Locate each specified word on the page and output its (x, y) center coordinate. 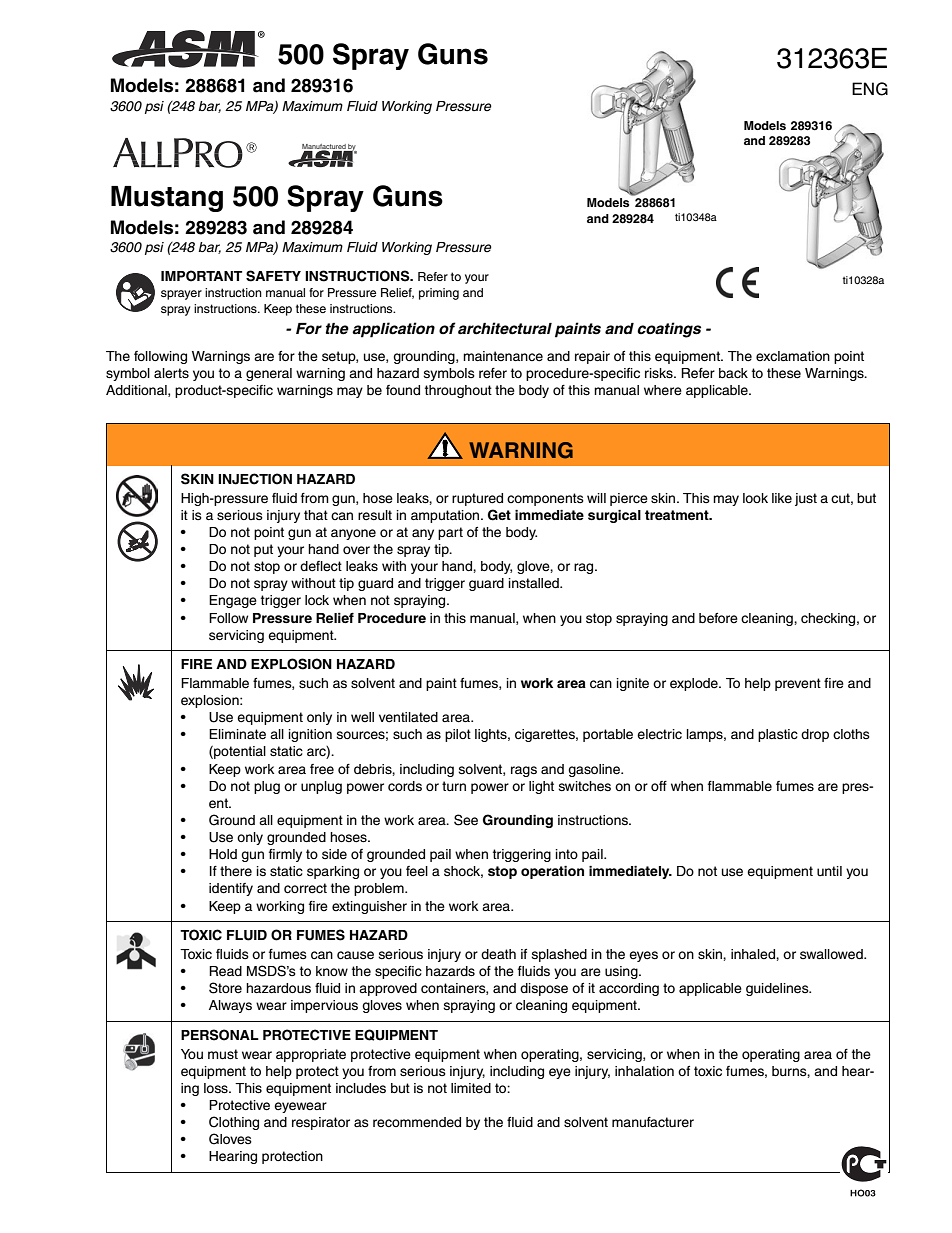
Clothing (234, 1123)
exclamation (793, 356)
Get (499, 515)
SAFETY (273, 276)
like (782, 498)
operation (552, 872)
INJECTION (255, 479)
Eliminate (237, 734)
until (829, 871)
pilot (458, 735)
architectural (505, 328)
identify (231, 889)
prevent (798, 684)
